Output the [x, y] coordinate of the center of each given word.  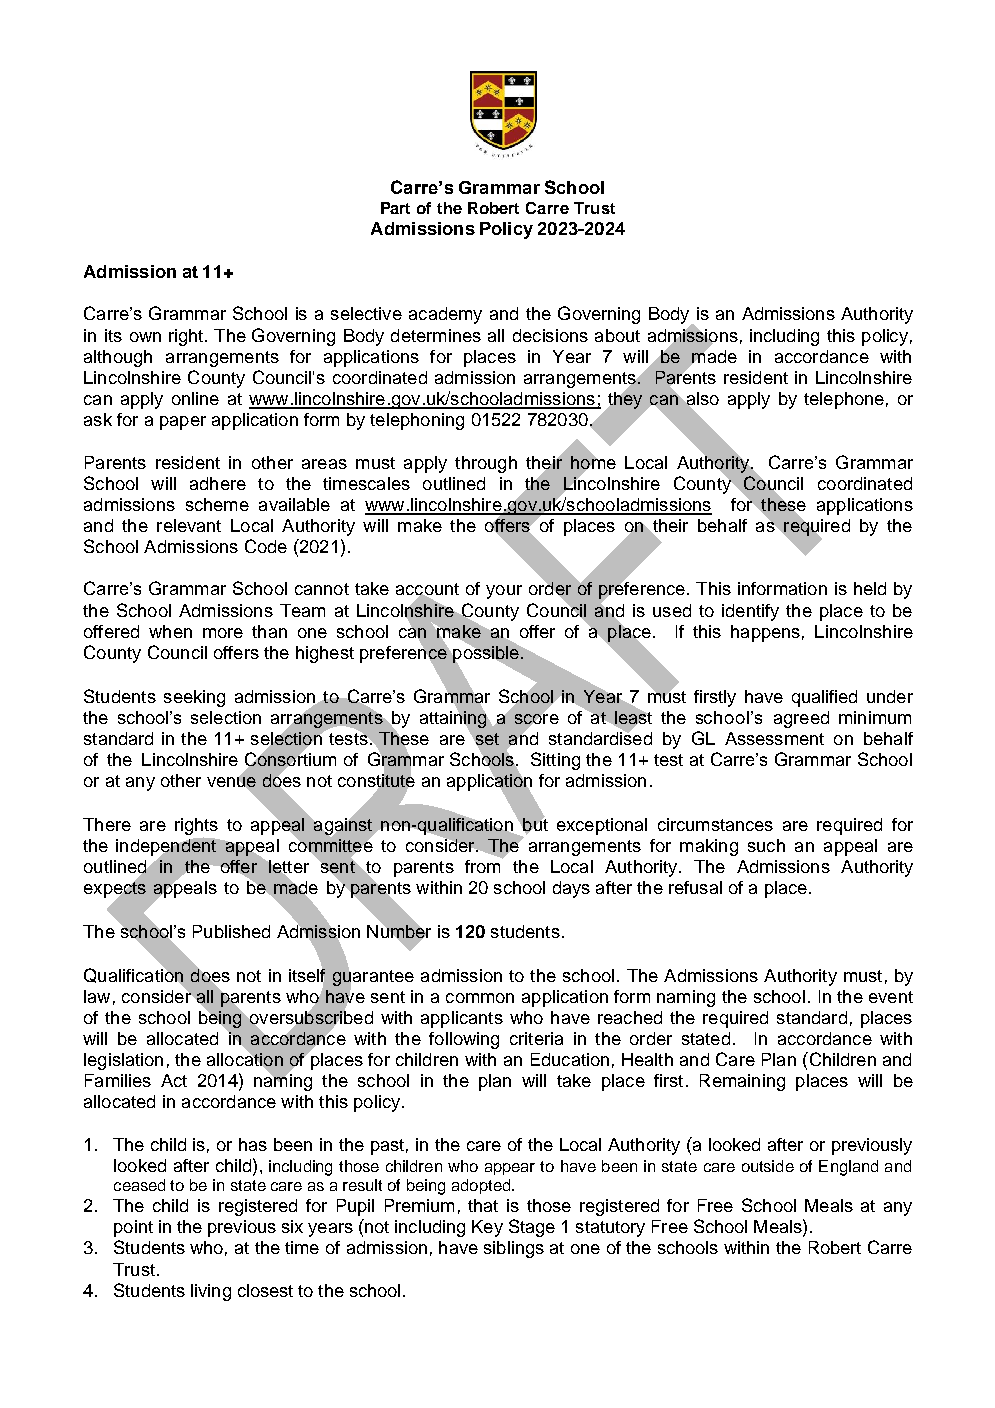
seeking [194, 698]
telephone [844, 400]
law [97, 996]
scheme [217, 504]
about [617, 335]
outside [768, 1166]
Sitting [555, 761]
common [480, 998]
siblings [514, 1249]
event [891, 997]
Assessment [774, 738]
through [486, 464]
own [145, 337]
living [211, 1292]
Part [395, 208]
